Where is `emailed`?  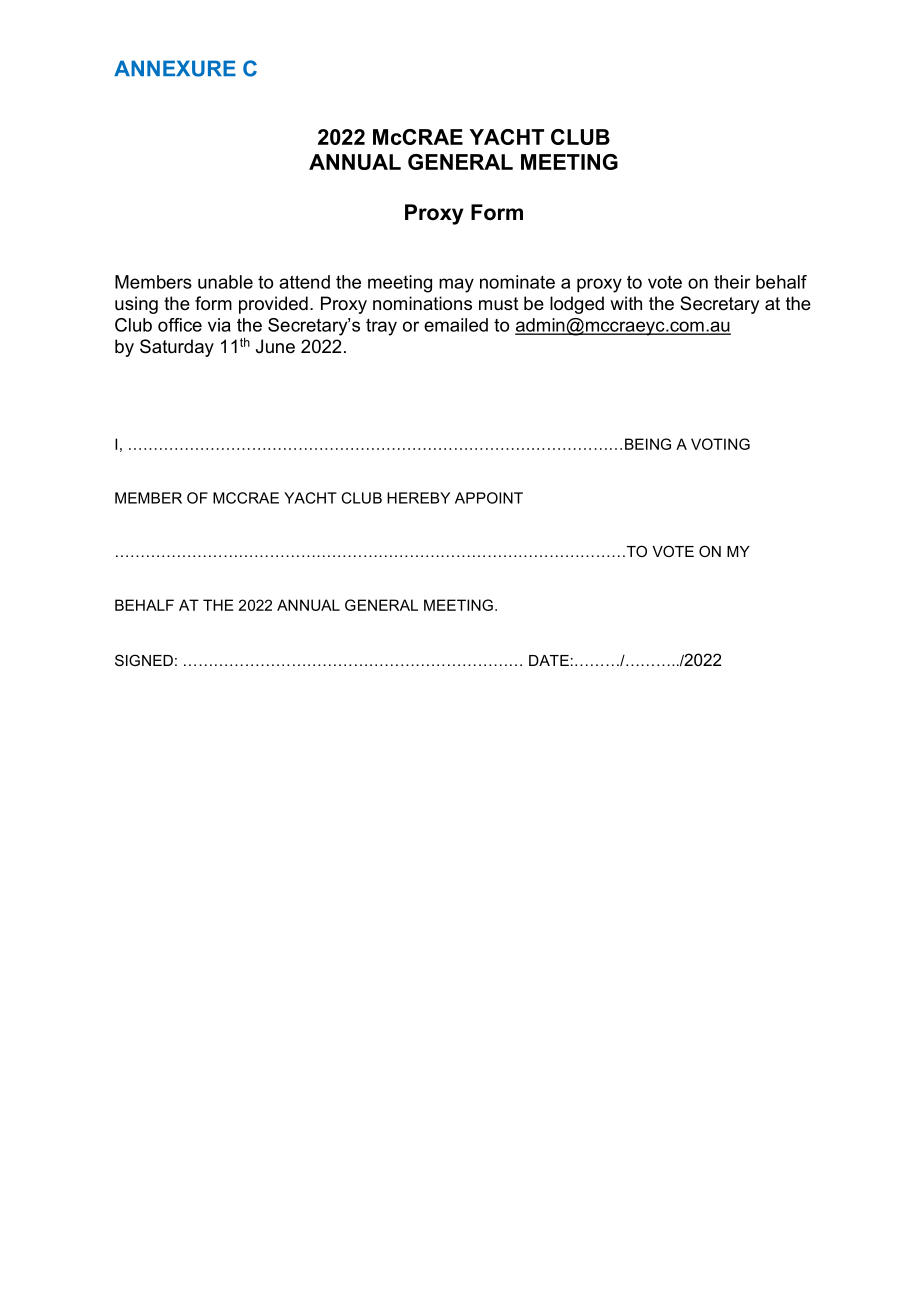 emailed is located at coordinates (456, 325).
